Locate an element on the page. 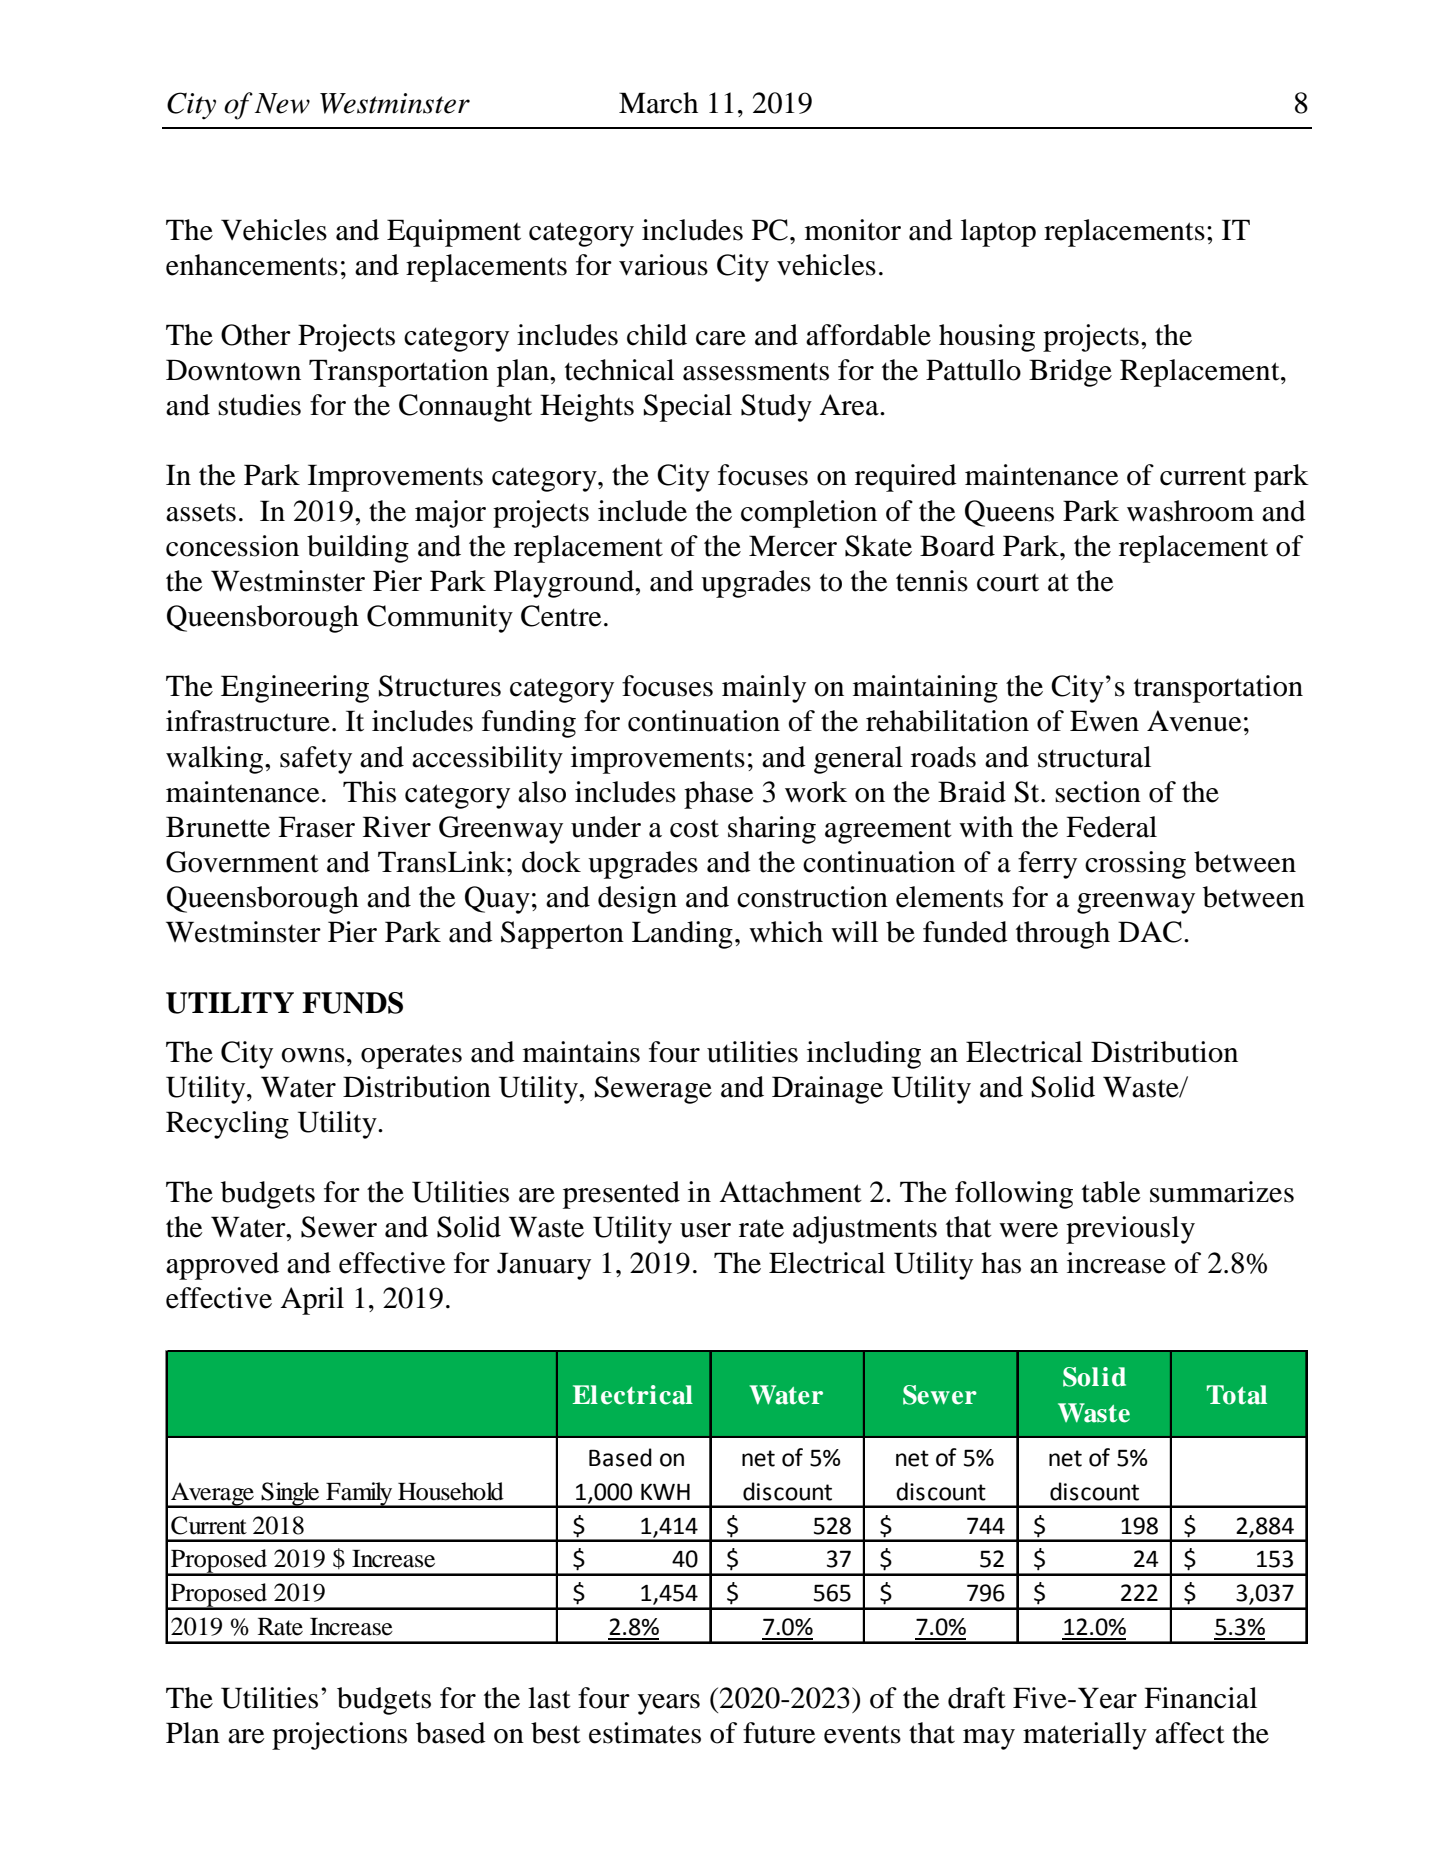 The width and height of the page is (1439, 1862). projections is located at coordinates (339, 1736).
